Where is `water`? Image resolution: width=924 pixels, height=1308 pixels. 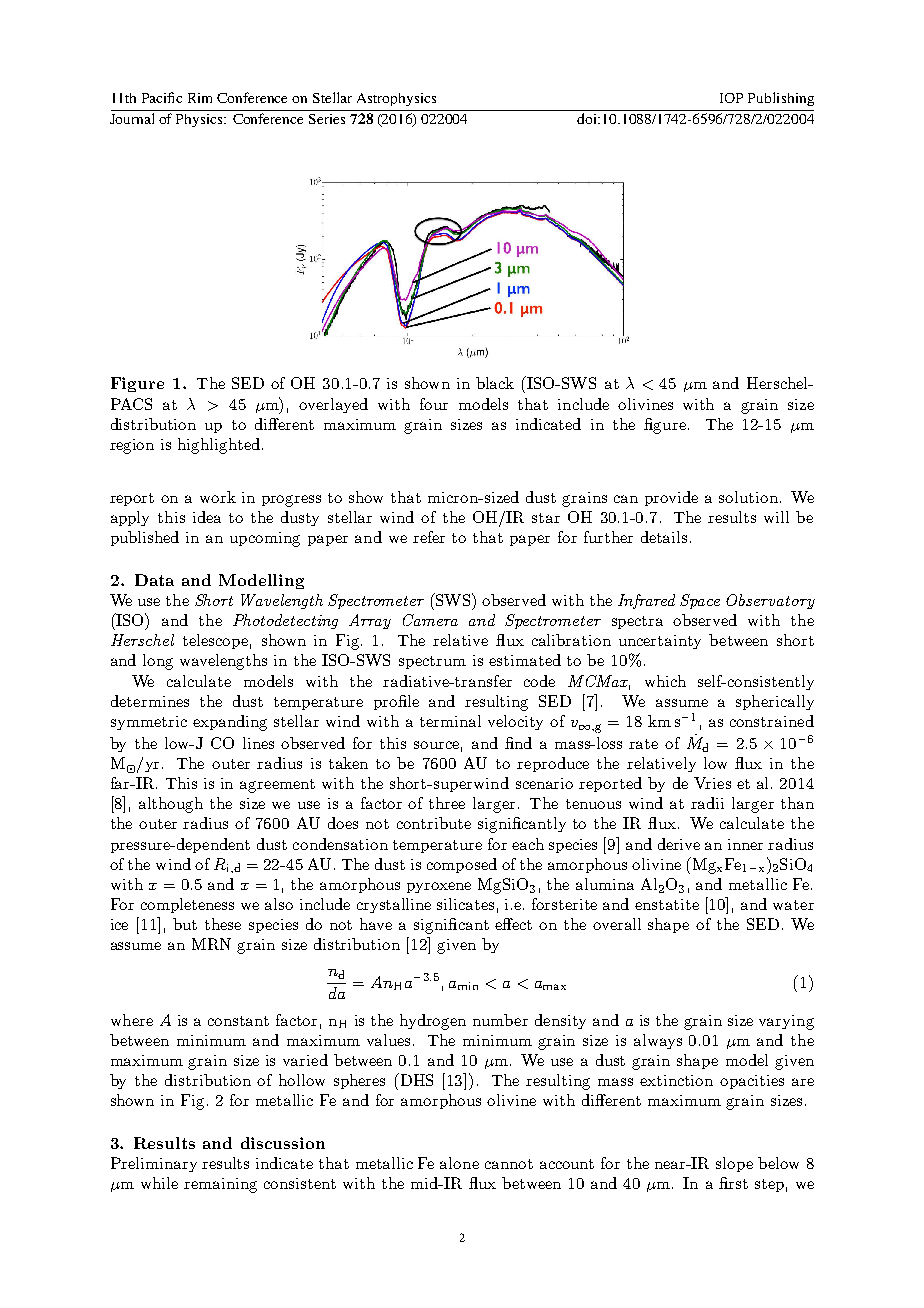 water is located at coordinates (793, 905).
